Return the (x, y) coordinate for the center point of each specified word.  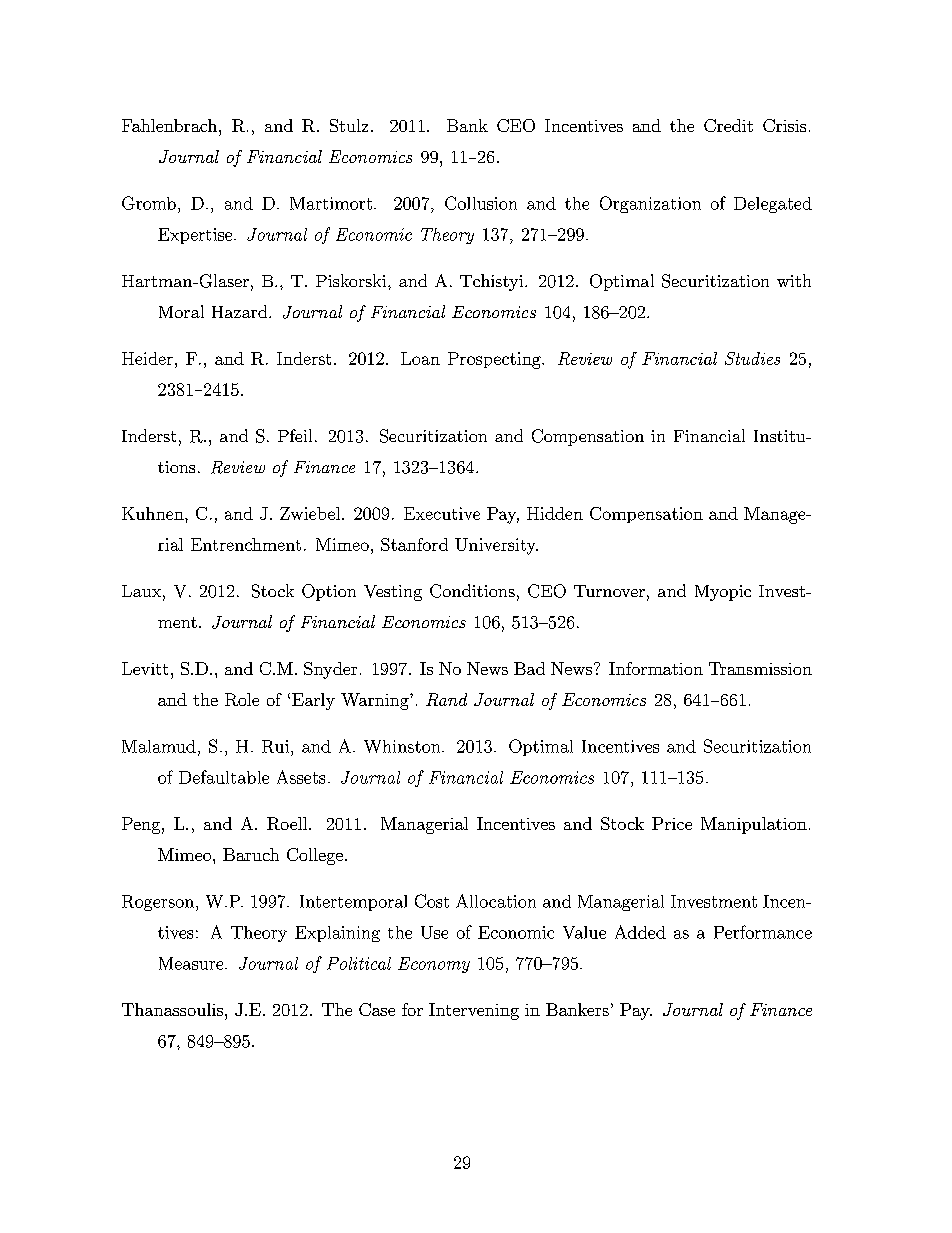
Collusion (481, 203)
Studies (752, 358)
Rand (446, 699)
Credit (728, 125)
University (496, 546)
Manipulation (754, 825)
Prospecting (495, 360)
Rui (275, 746)
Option (329, 592)
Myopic (723, 593)
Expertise (196, 236)
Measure (192, 963)
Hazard (241, 311)
